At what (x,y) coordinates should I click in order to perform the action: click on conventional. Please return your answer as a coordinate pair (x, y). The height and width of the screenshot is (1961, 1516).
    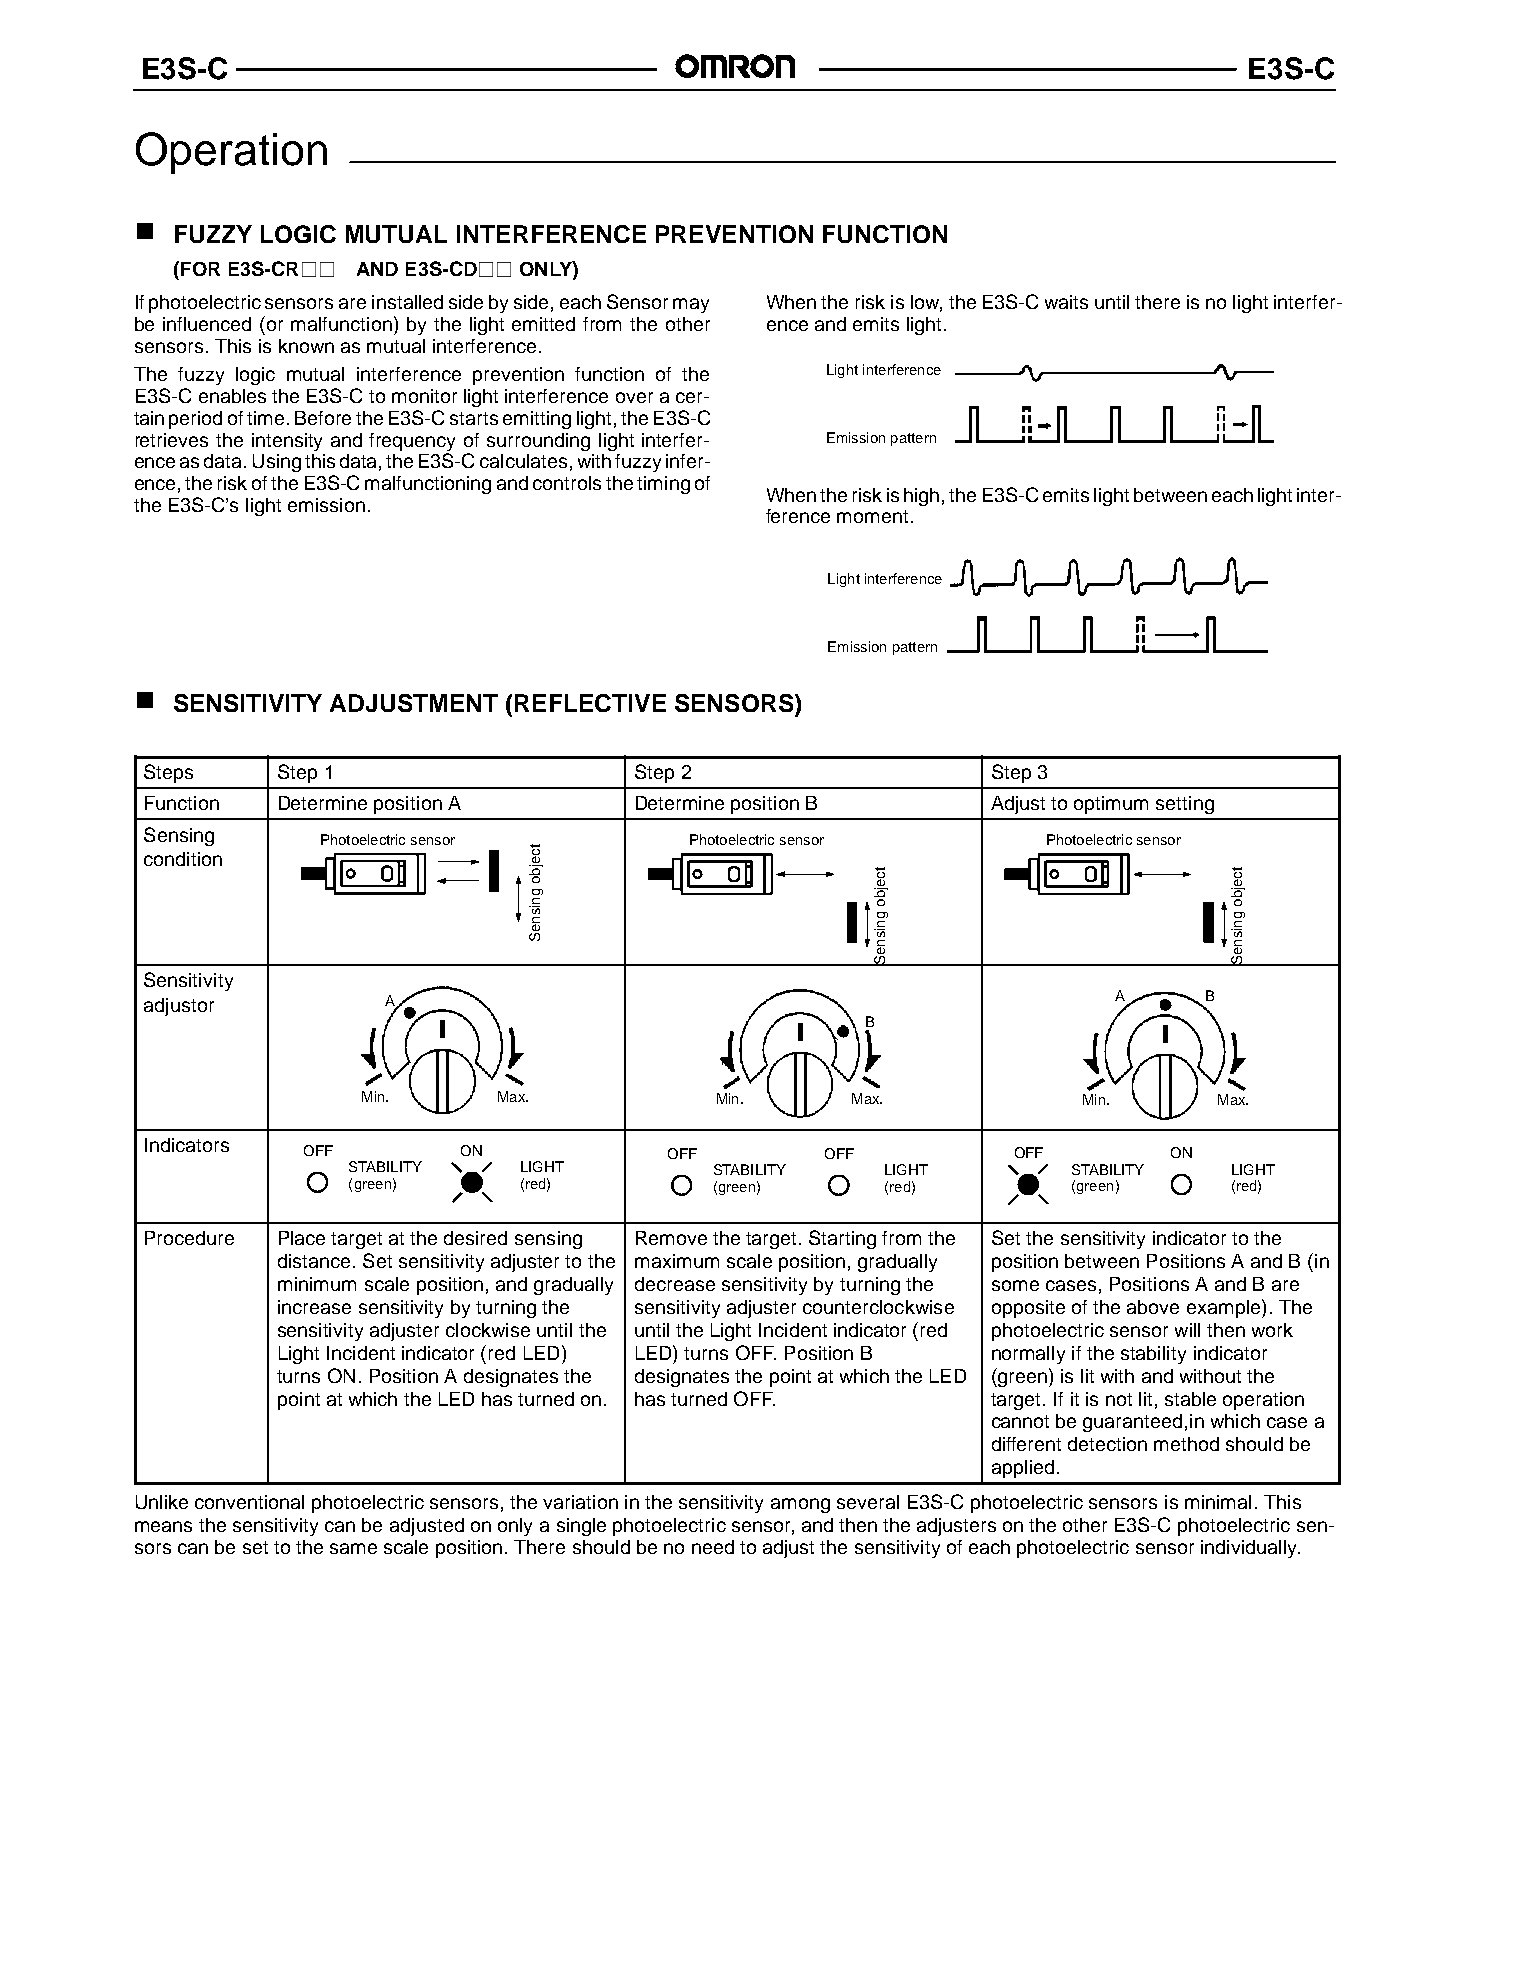
    Looking at the image, I should click on (249, 1502).
